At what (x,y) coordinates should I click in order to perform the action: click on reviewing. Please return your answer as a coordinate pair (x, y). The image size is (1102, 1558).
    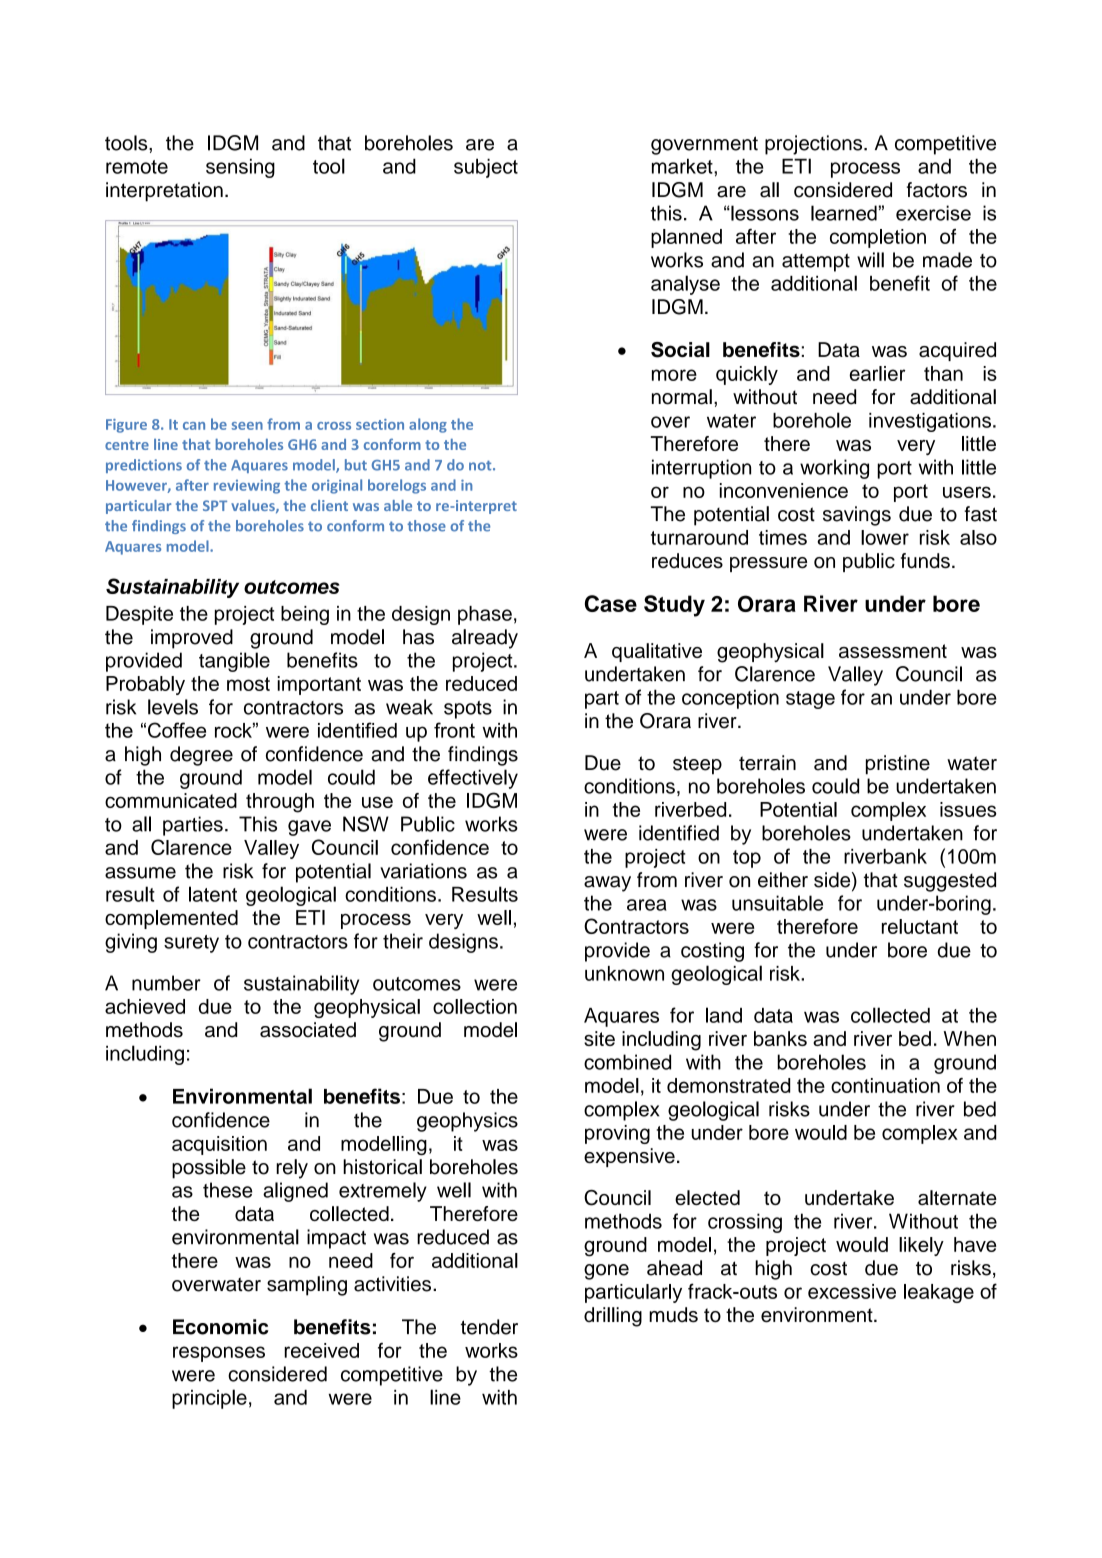
    Looking at the image, I should click on (247, 487).
